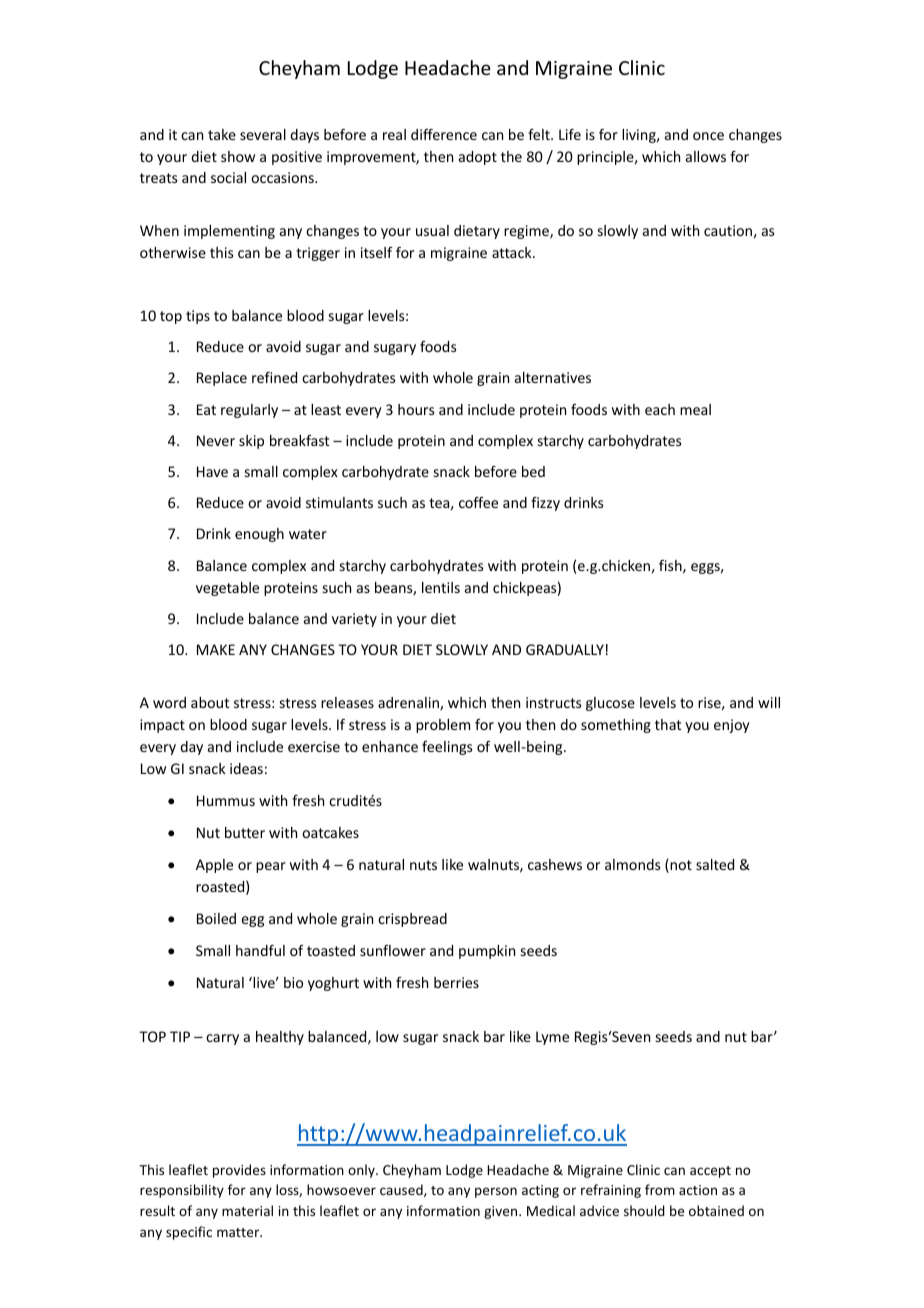 Image resolution: width=924 pixels, height=1308 pixels. Describe the element at coordinates (695, 409) in the document. I see `meal` at that location.
